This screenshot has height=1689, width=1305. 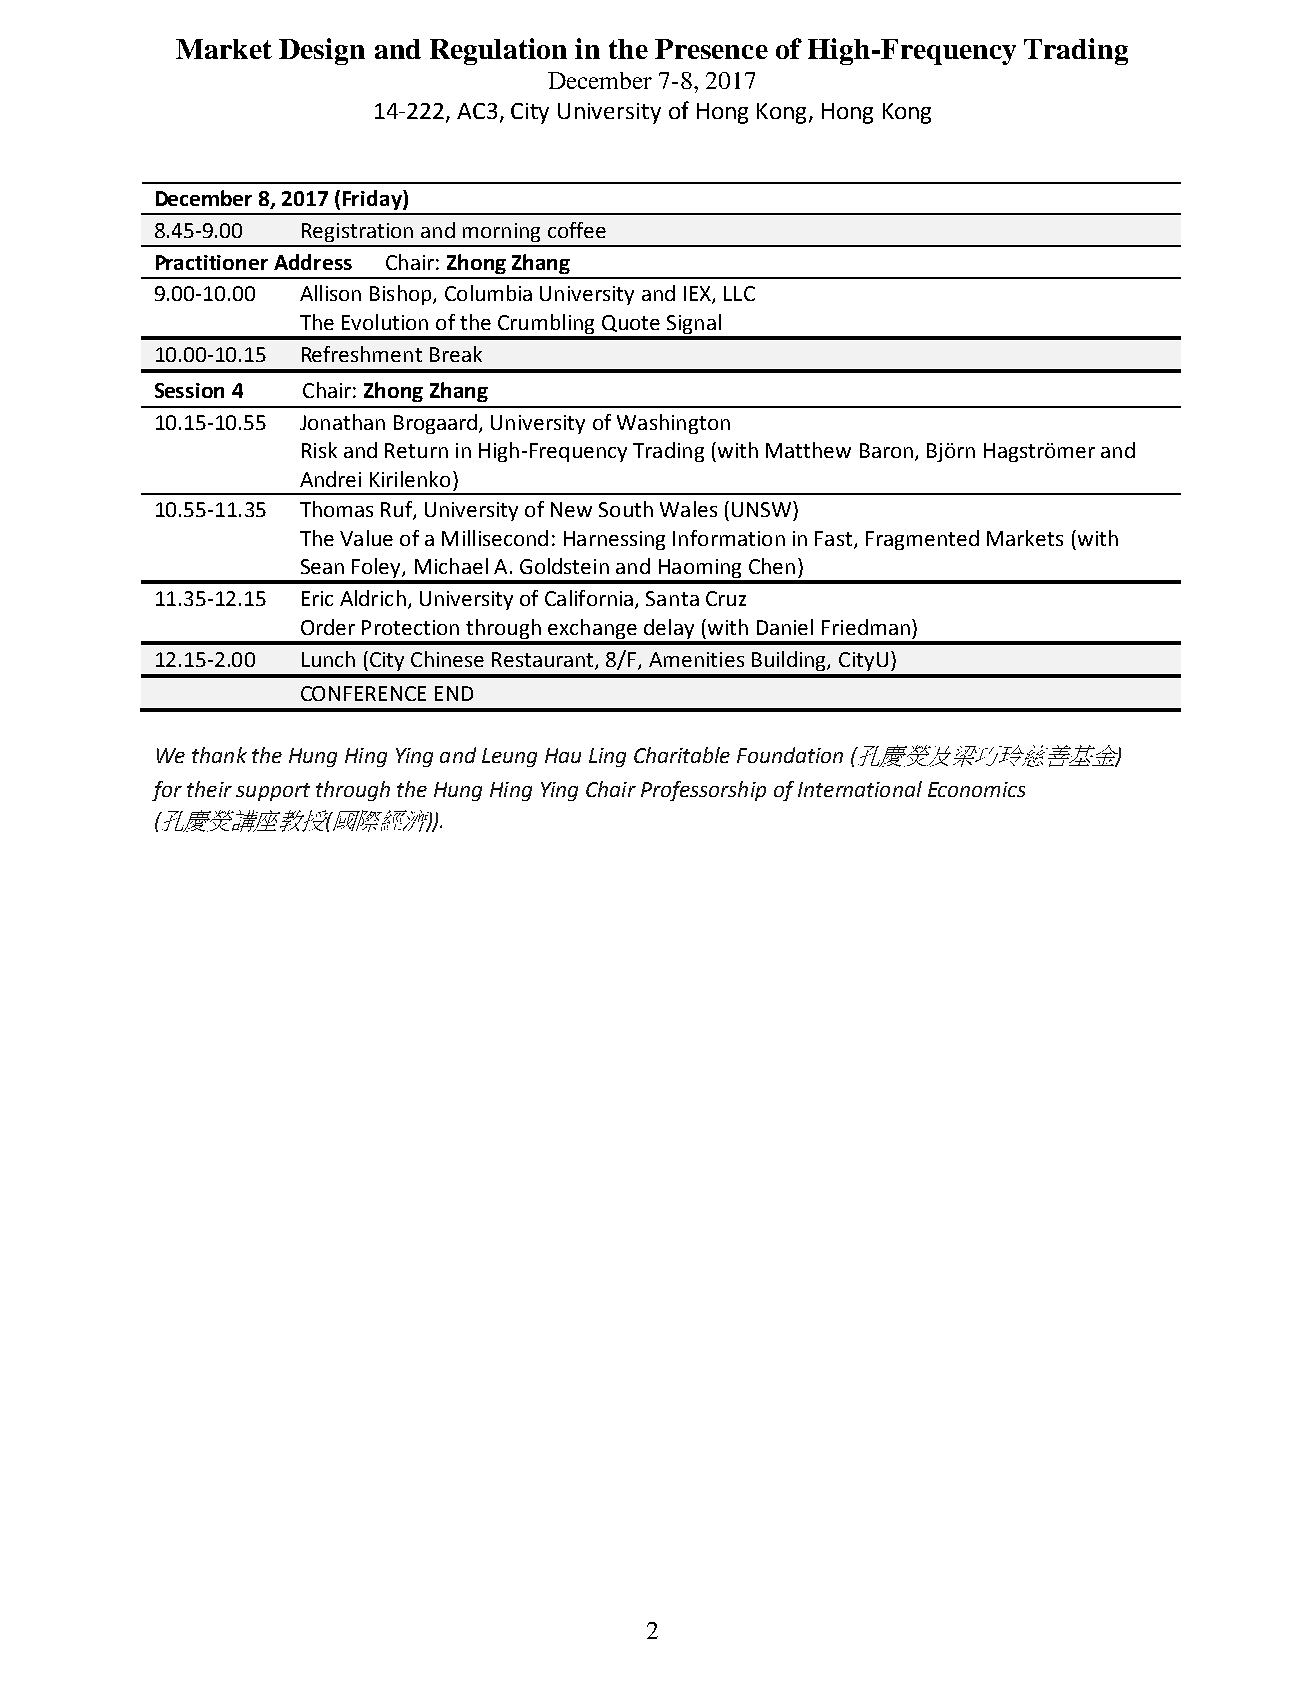 What do you see at coordinates (313, 262) in the screenshot?
I see `Address` at bounding box center [313, 262].
